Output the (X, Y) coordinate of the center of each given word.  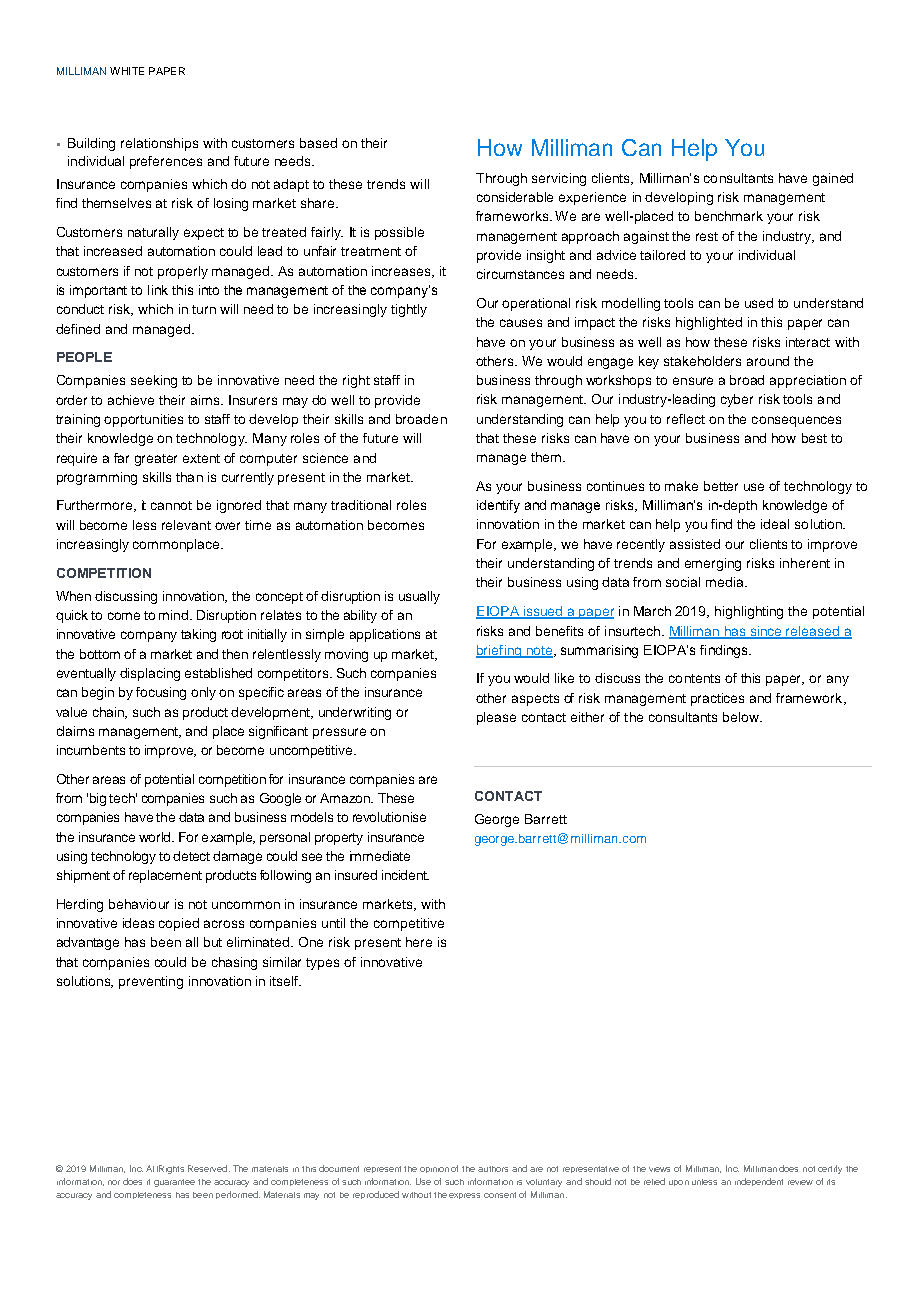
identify (498, 506)
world (156, 837)
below (742, 717)
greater (156, 460)
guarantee (174, 1183)
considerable (515, 197)
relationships (159, 144)
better (721, 486)
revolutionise (389, 817)
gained (833, 179)
